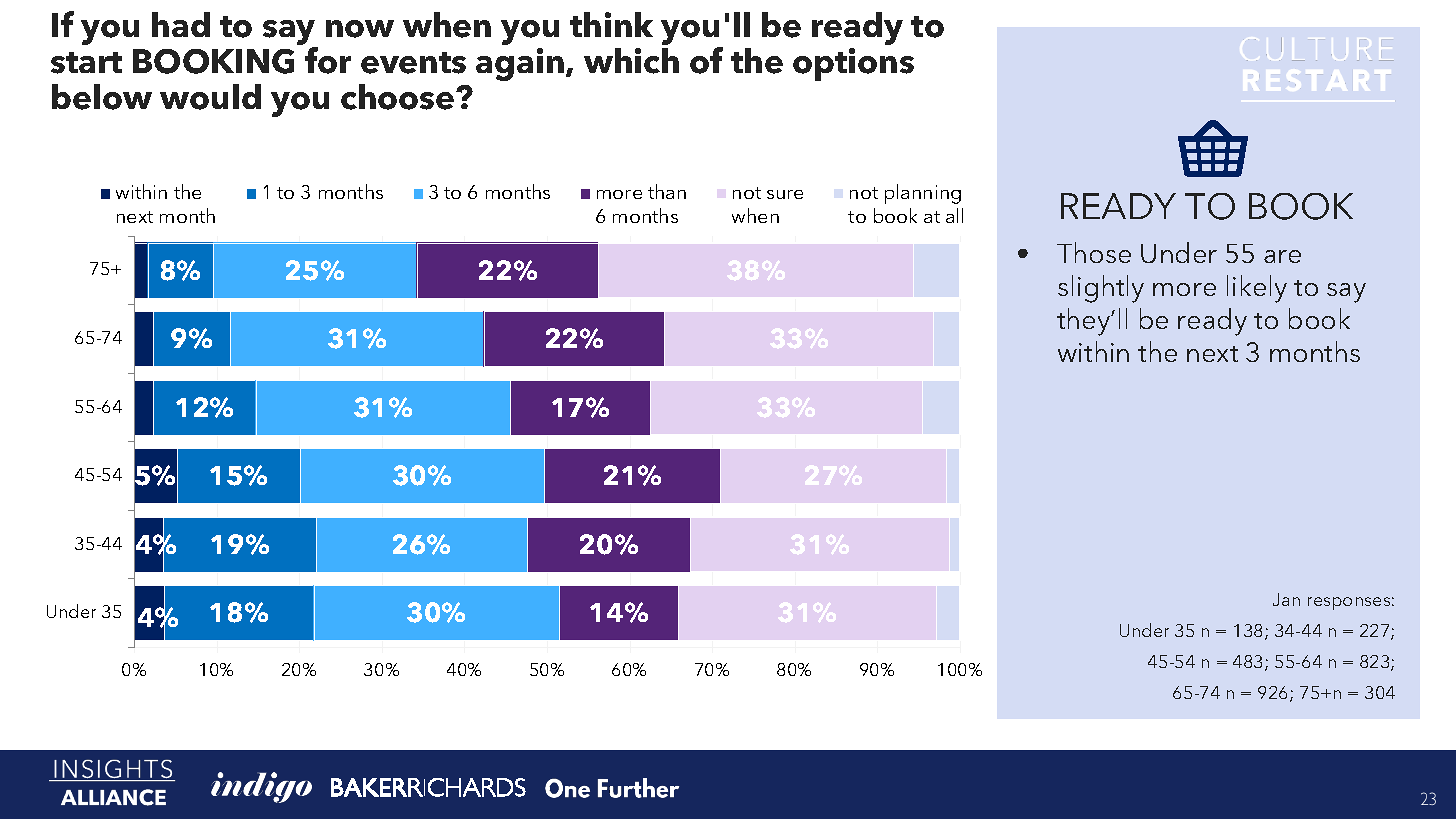 Image resolution: width=1456 pixels, height=819 pixels. Describe the element at coordinates (1101, 289) in the image. I see `slightly` at that location.
